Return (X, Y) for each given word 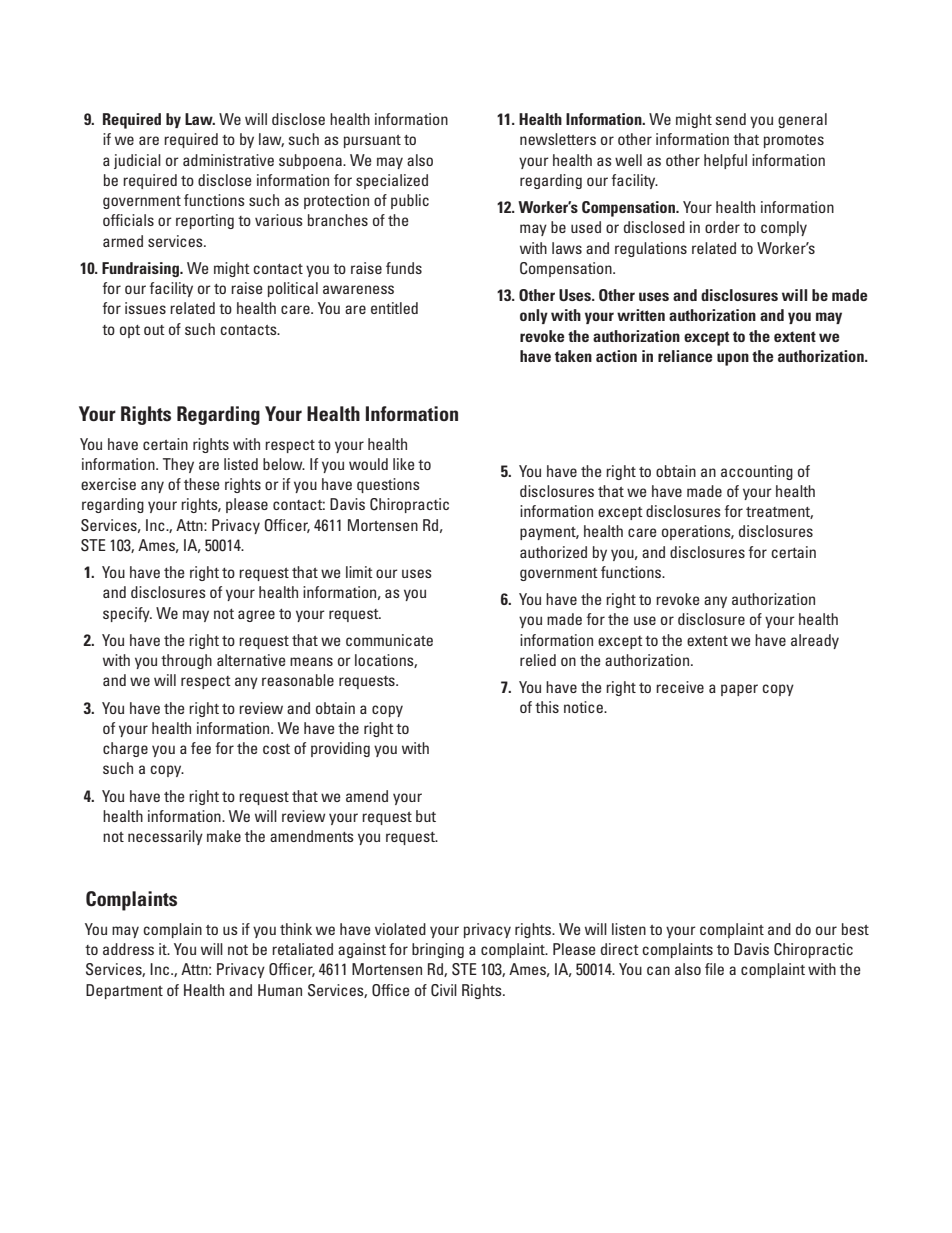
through (186, 661)
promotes (794, 141)
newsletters (558, 139)
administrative (228, 160)
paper (739, 690)
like (404, 464)
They (178, 465)
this (547, 707)
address (128, 949)
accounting (757, 472)
